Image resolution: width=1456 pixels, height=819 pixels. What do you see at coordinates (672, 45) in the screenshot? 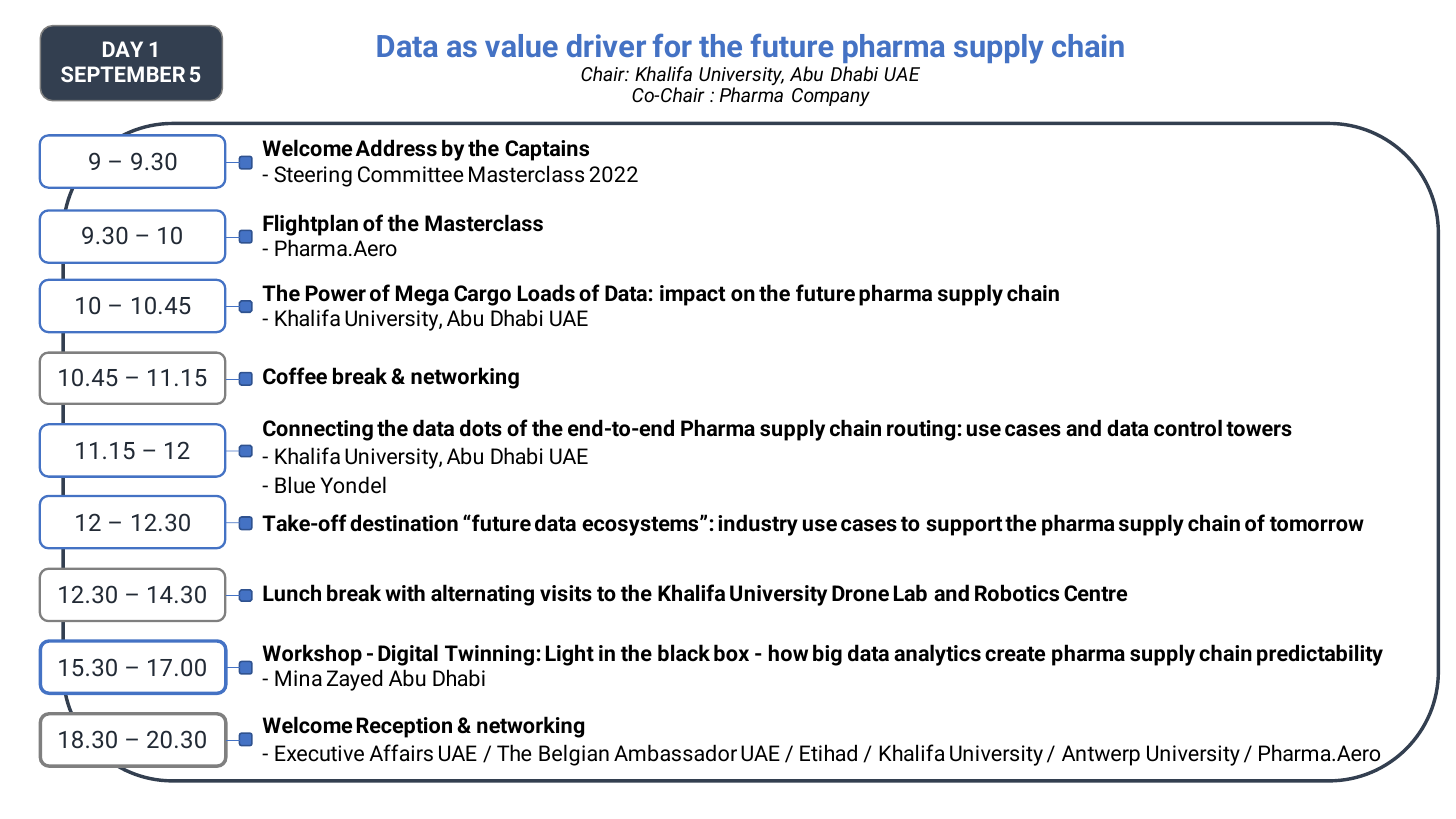
I see `for` at bounding box center [672, 45].
